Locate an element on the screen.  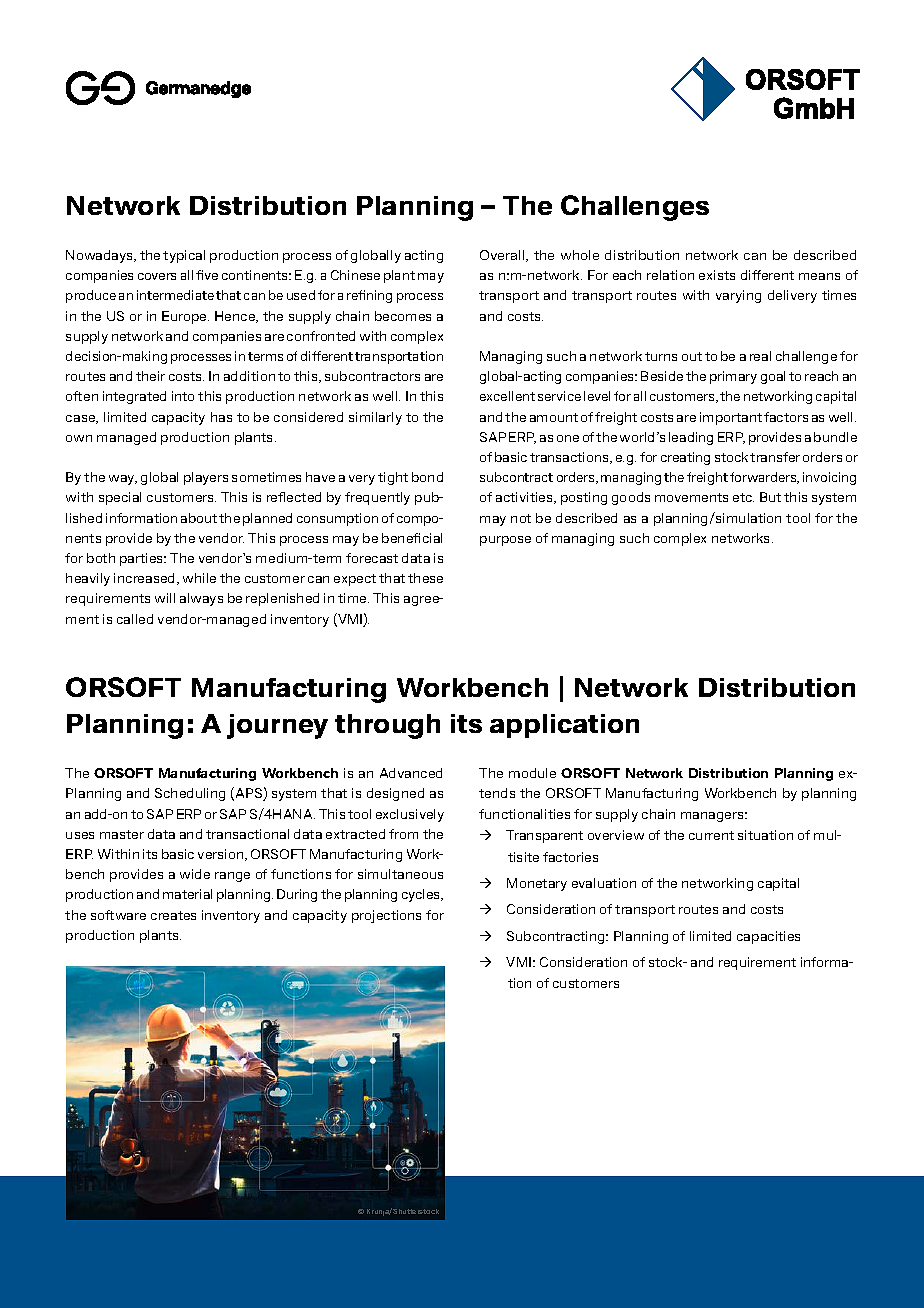
Overall is located at coordinates (503, 256).
